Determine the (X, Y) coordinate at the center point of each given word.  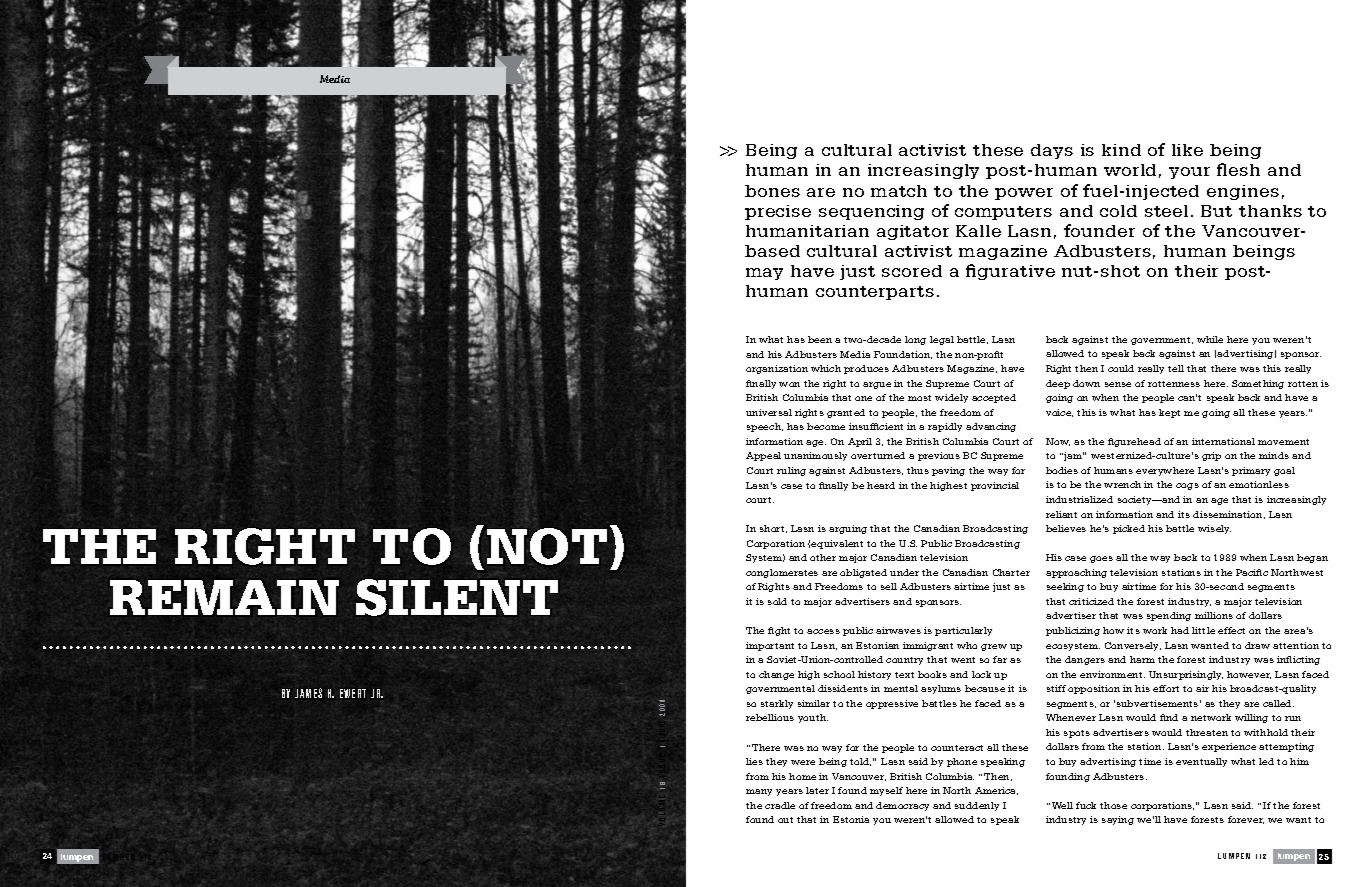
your (1189, 173)
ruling (791, 471)
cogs (1187, 486)
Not (547, 546)
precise (778, 212)
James (308, 693)
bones (772, 191)
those (1113, 805)
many (759, 792)
